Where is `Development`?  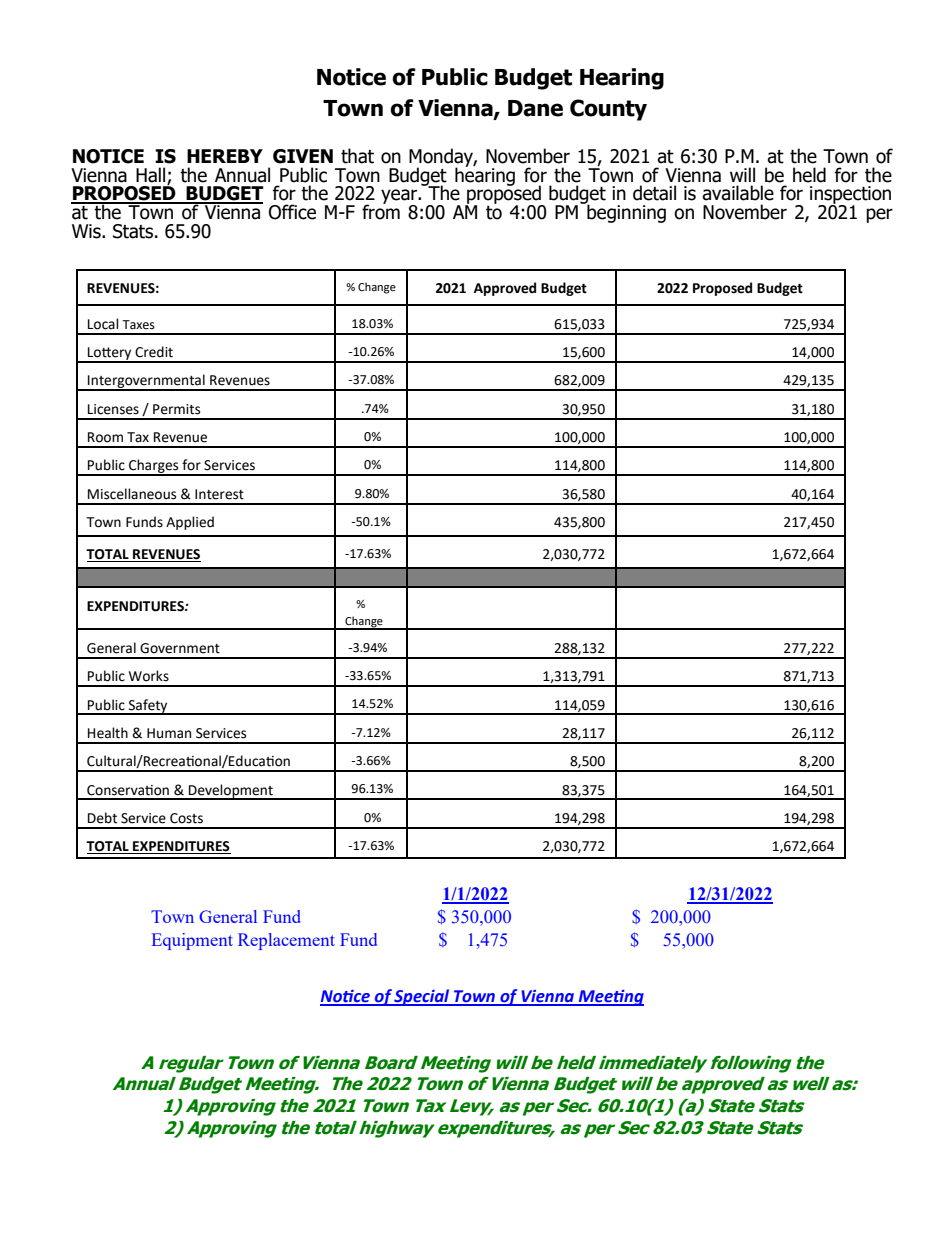
Development is located at coordinates (231, 792).
